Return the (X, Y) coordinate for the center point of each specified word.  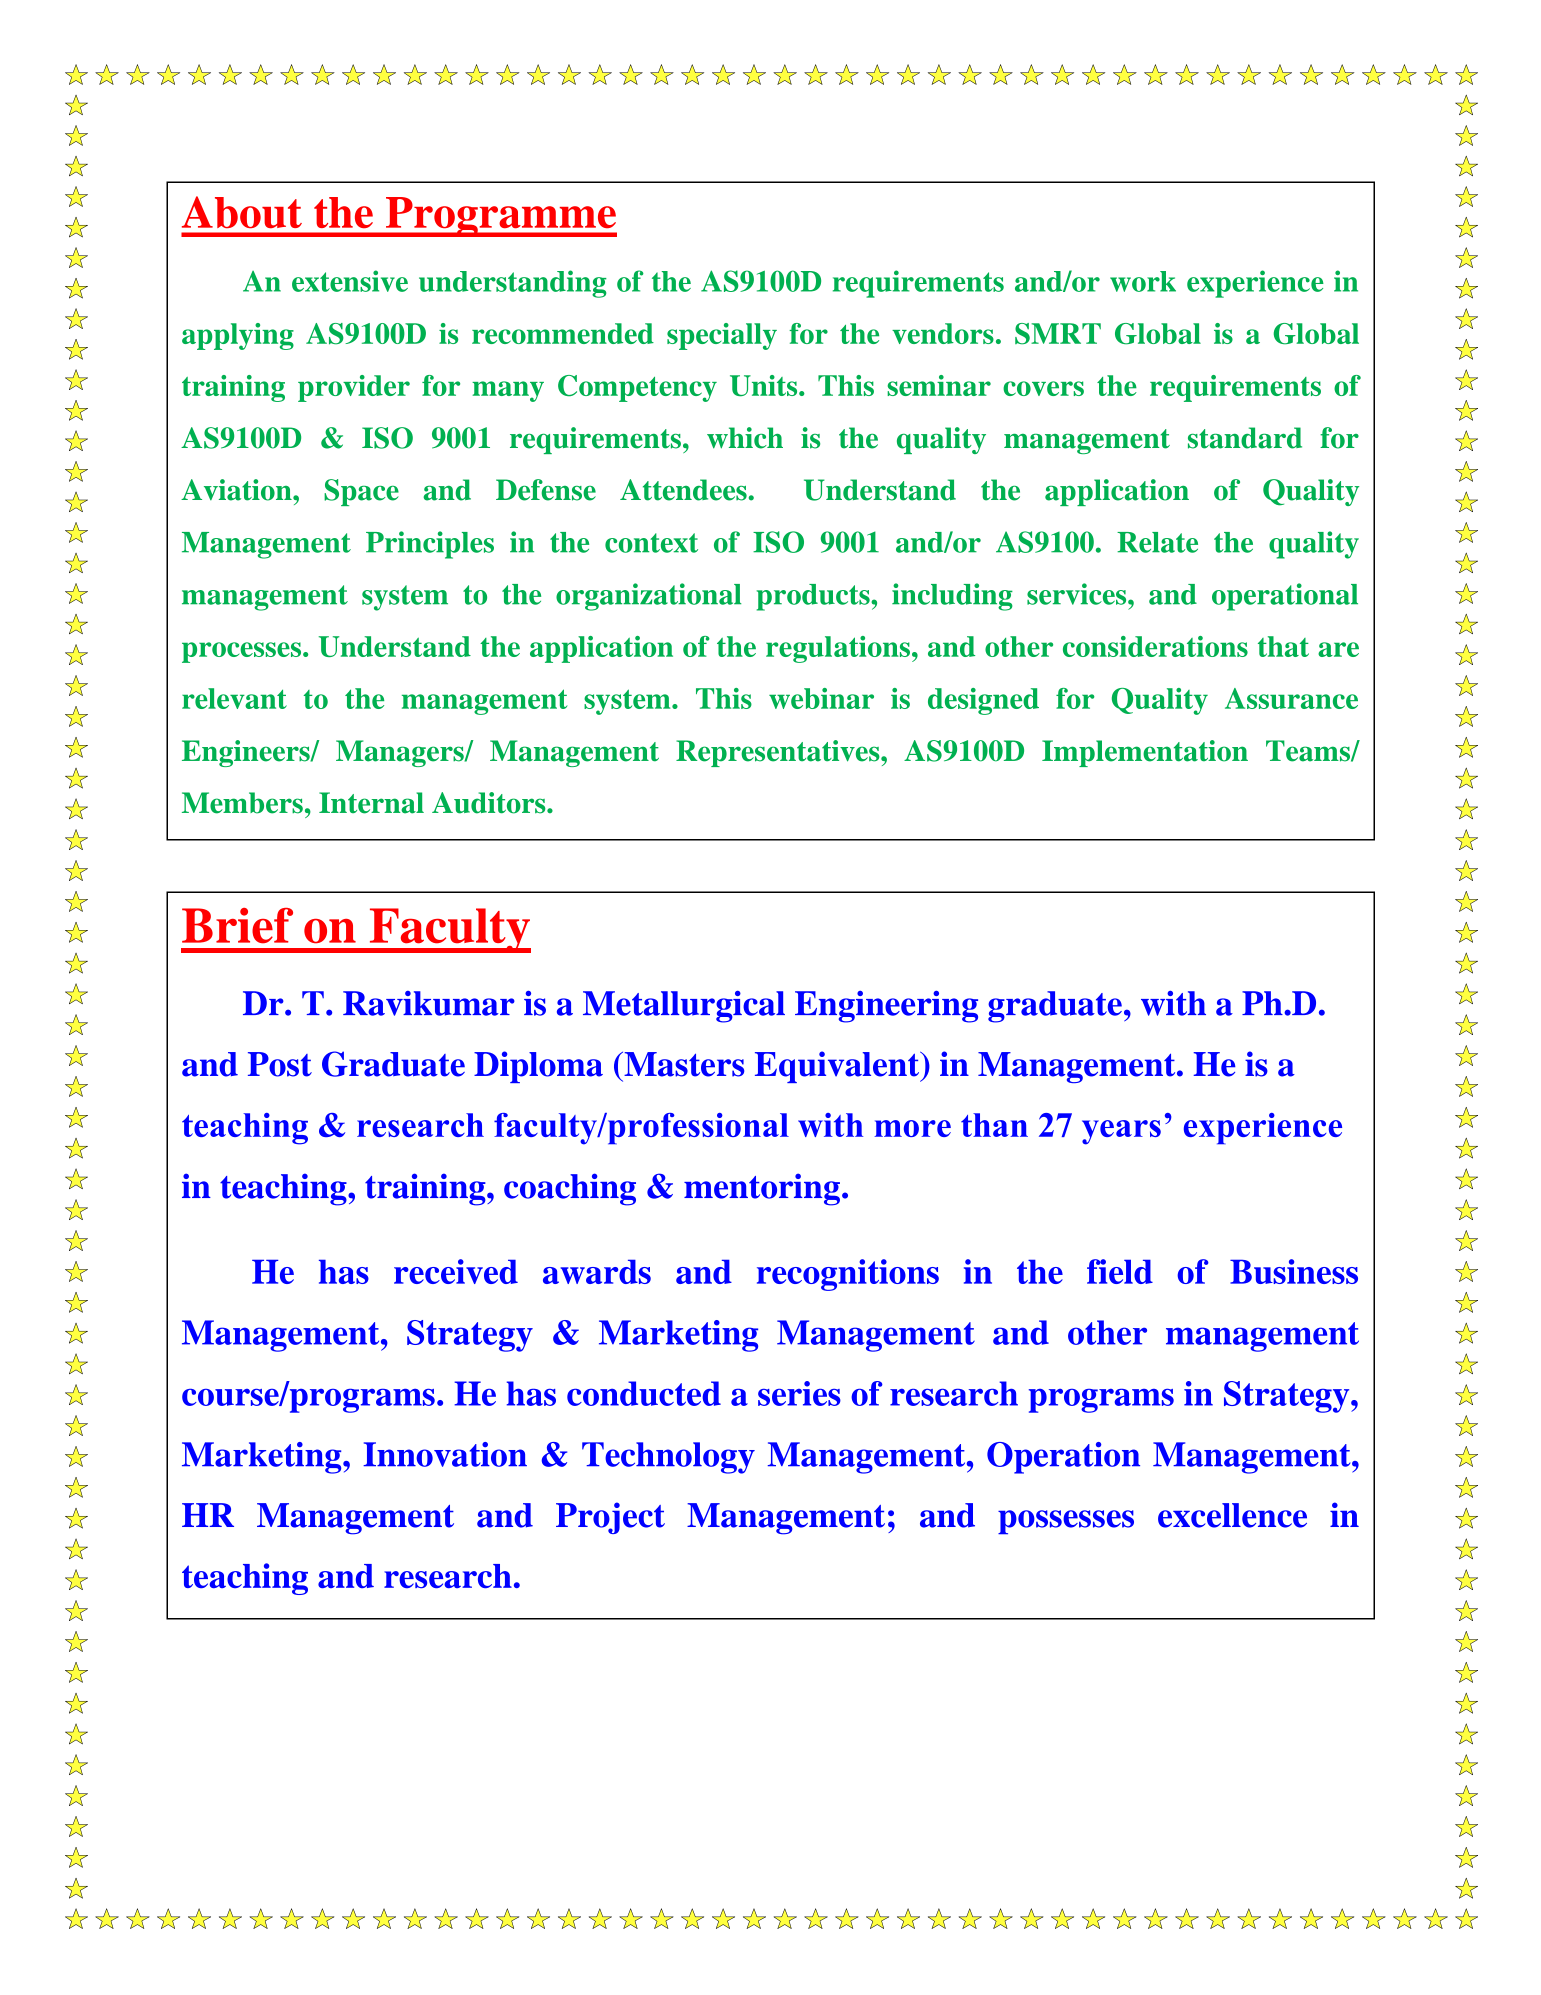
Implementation (1145, 753)
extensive (350, 281)
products (814, 597)
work (1143, 281)
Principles (430, 545)
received (456, 1271)
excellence (1232, 1515)
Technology (668, 1458)
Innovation (445, 1454)
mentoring (762, 1189)
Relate (1157, 542)
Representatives (779, 753)
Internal (371, 803)
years (1121, 1132)
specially (722, 336)
